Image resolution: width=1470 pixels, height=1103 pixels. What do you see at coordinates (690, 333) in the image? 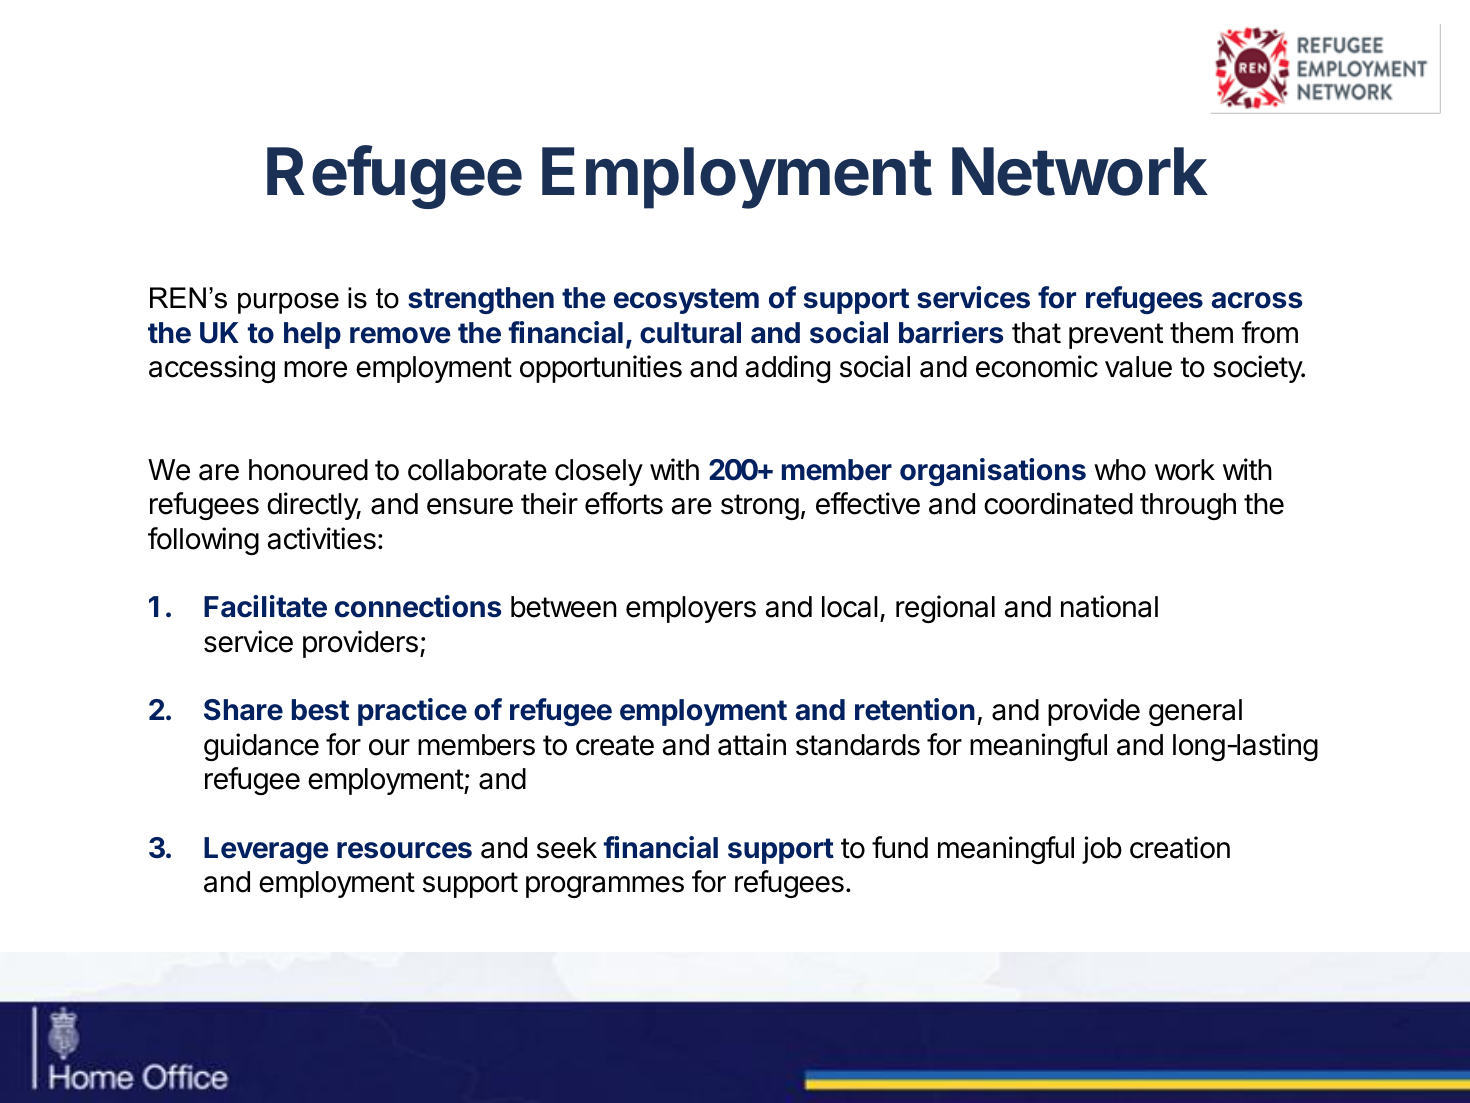
I see `cultural` at bounding box center [690, 333].
